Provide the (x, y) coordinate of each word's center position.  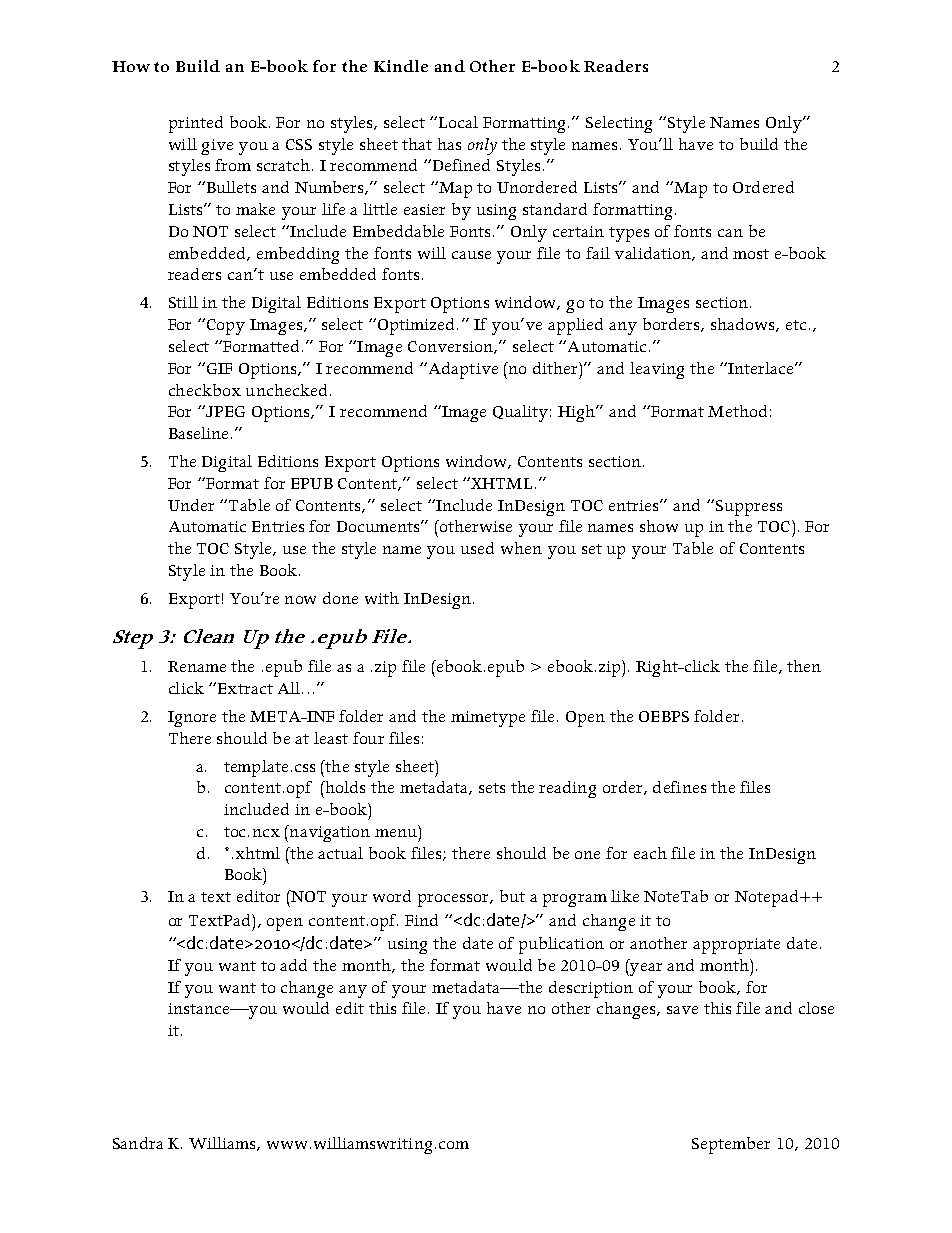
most (751, 254)
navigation (329, 833)
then (804, 666)
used (477, 548)
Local (458, 122)
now (300, 600)
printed (196, 124)
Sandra (138, 1143)
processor (454, 900)
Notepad (768, 898)
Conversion (451, 347)
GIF (219, 368)
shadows (744, 325)
